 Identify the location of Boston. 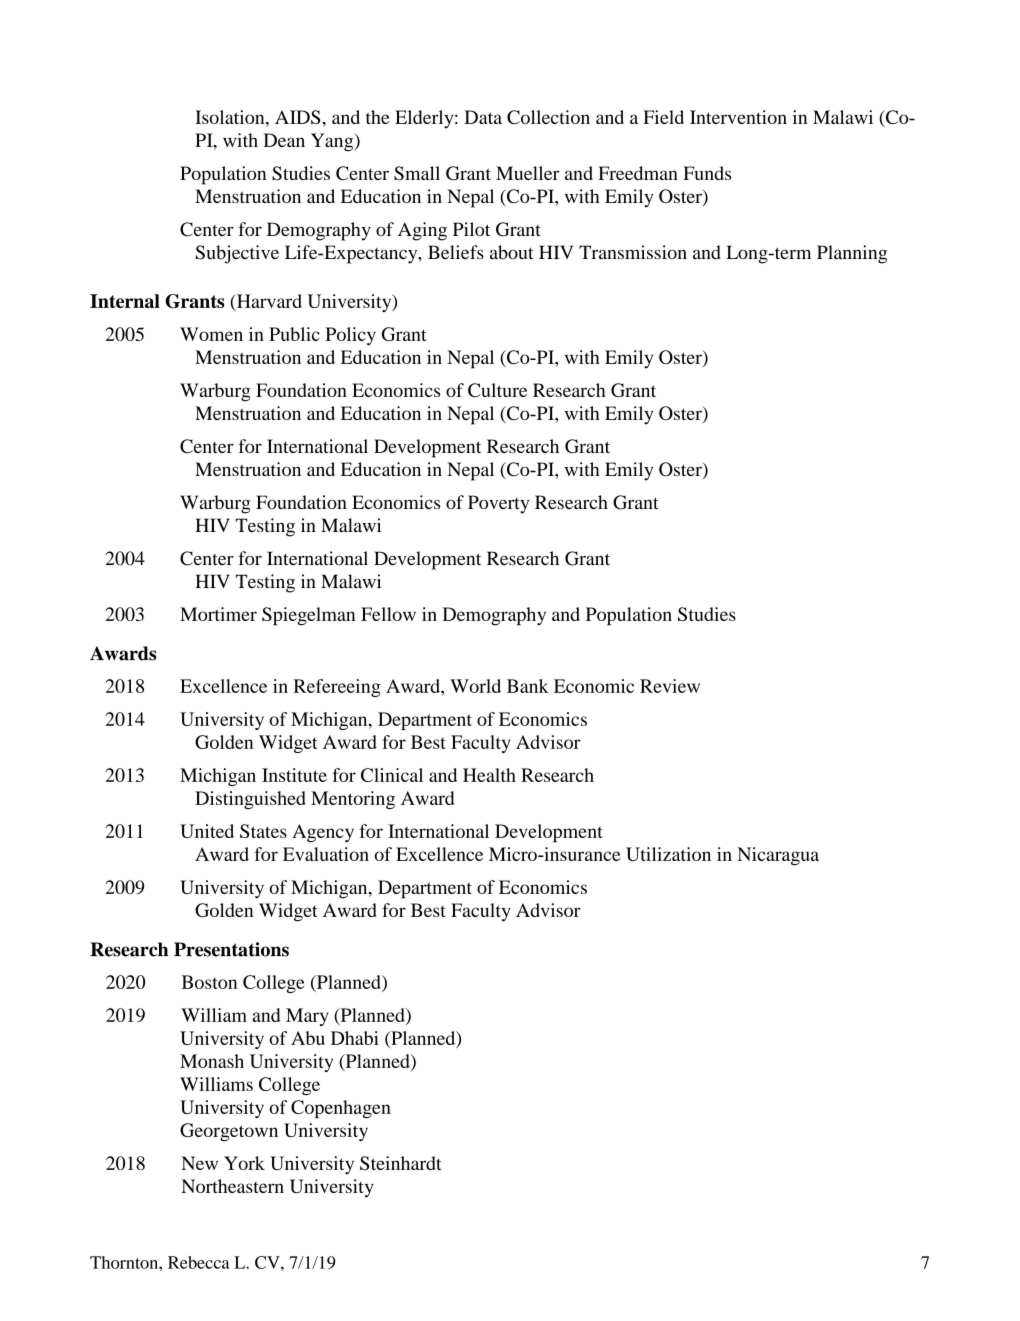
(209, 982).
